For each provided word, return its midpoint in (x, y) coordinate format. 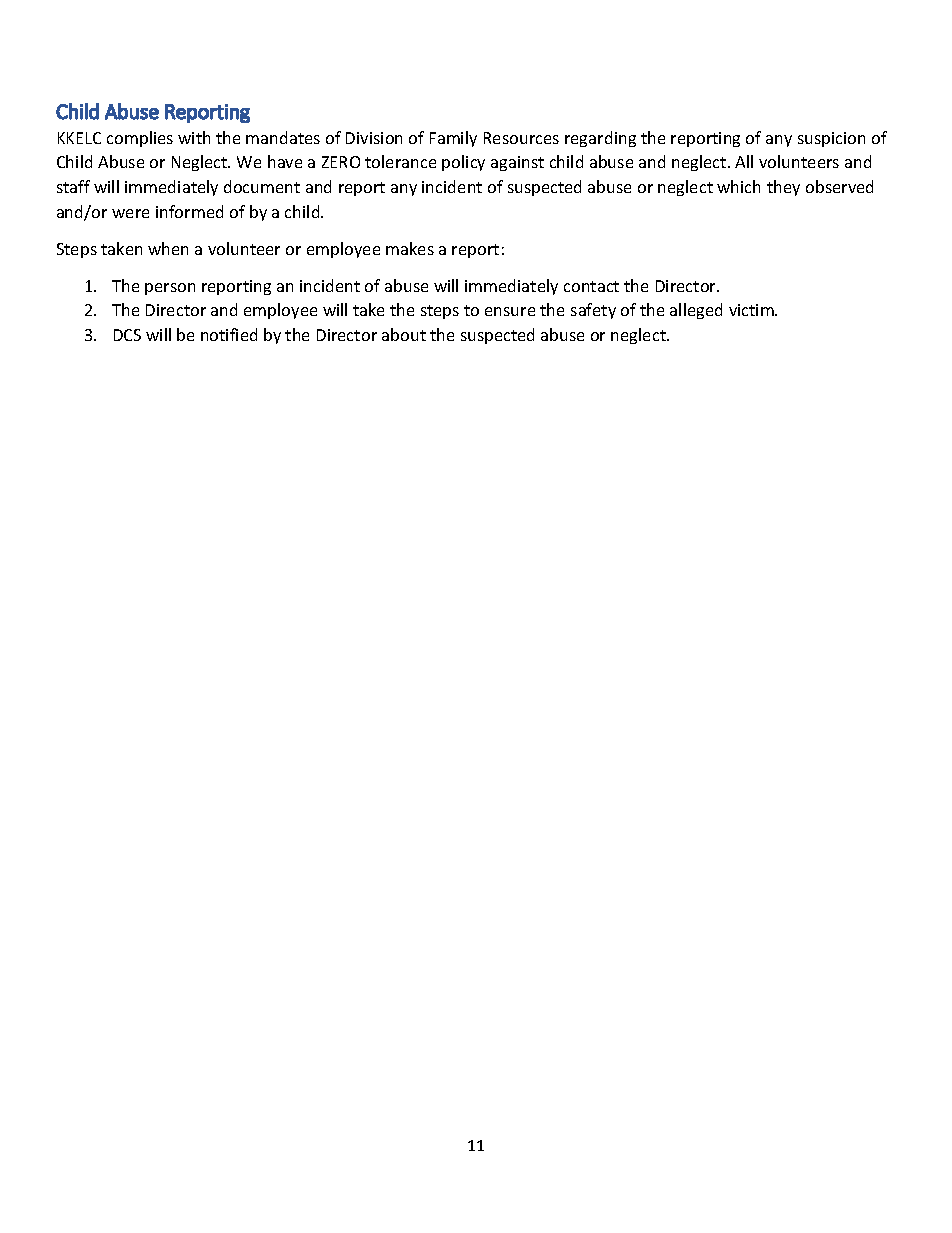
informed (189, 211)
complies (140, 139)
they (783, 188)
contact (591, 286)
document (262, 186)
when (168, 248)
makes (410, 248)
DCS (127, 335)
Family (453, 139)
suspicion (831, 139)
